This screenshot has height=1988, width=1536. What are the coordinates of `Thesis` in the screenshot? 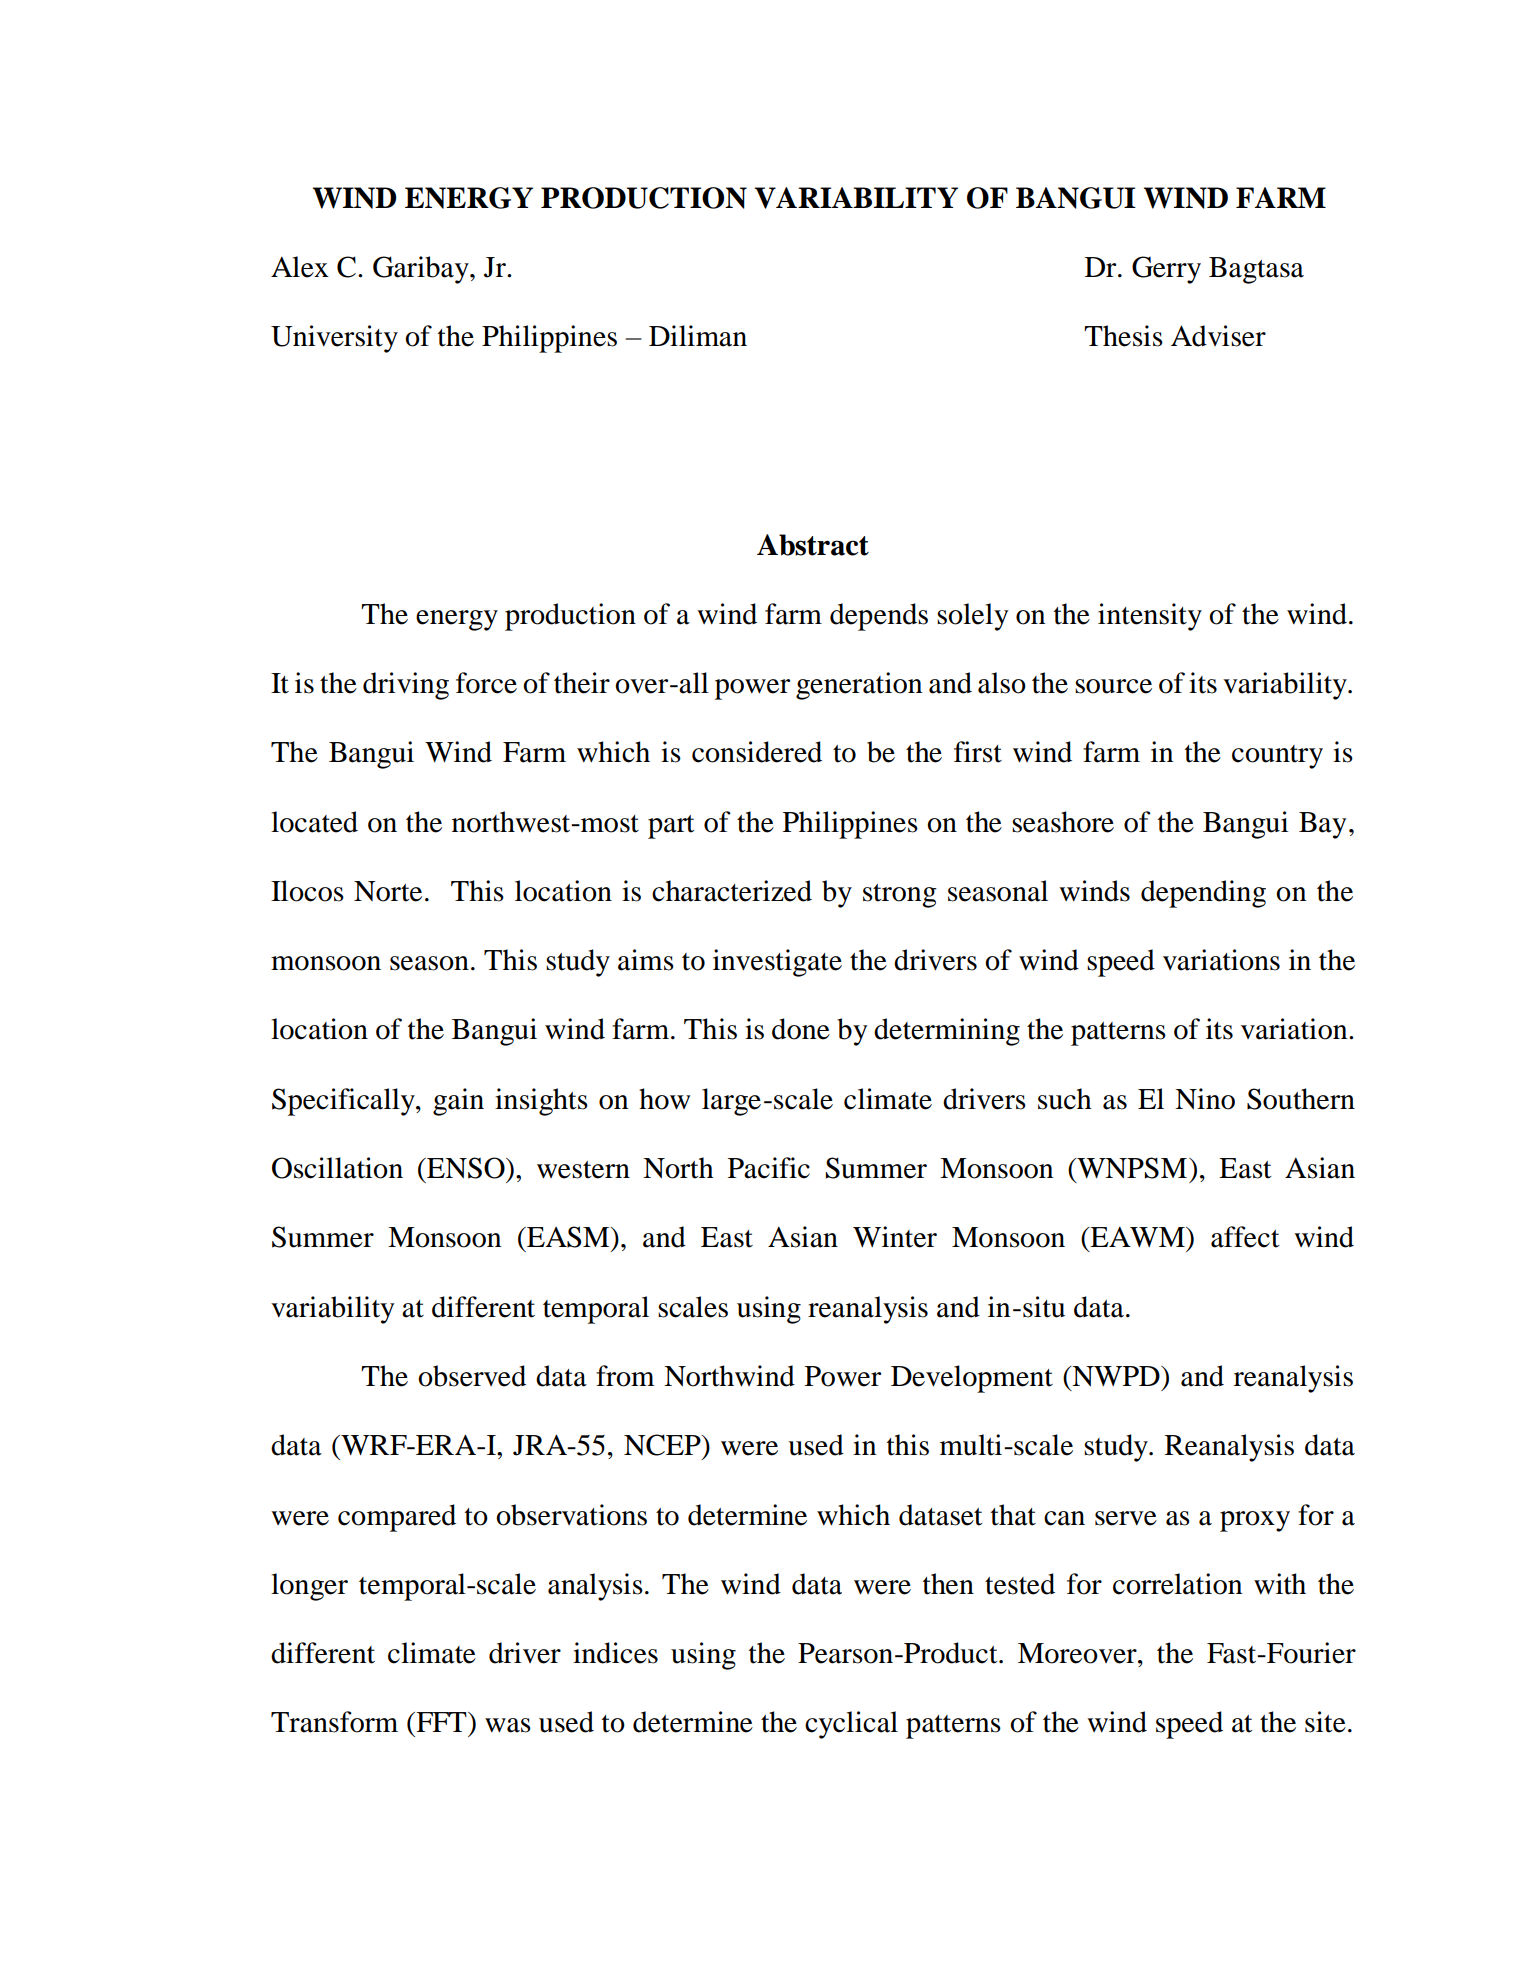 It's located at (1123, 336).
